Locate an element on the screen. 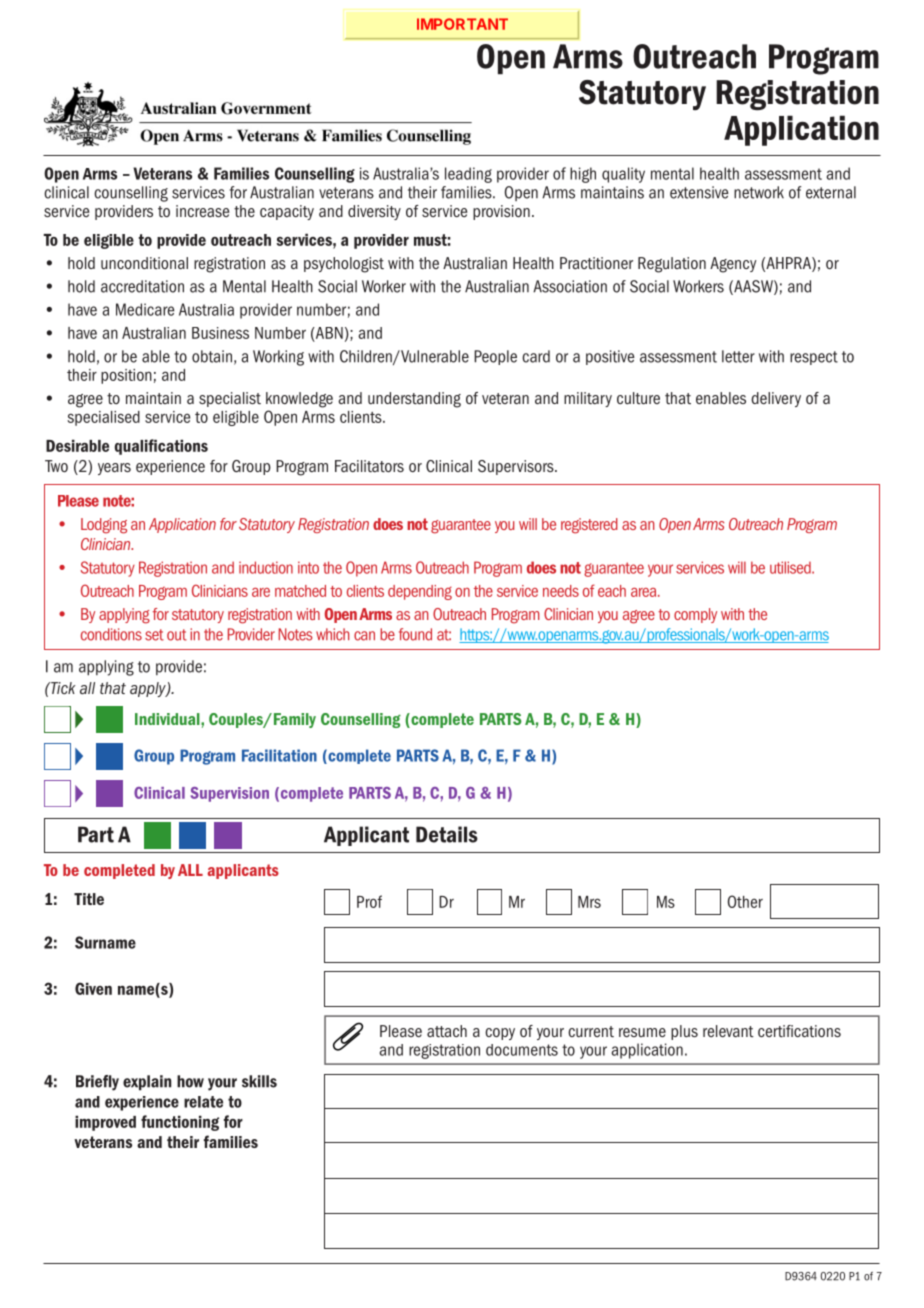 The height and width of the screenshot is (1308, 924). years is located at coordinates (114, 469).
